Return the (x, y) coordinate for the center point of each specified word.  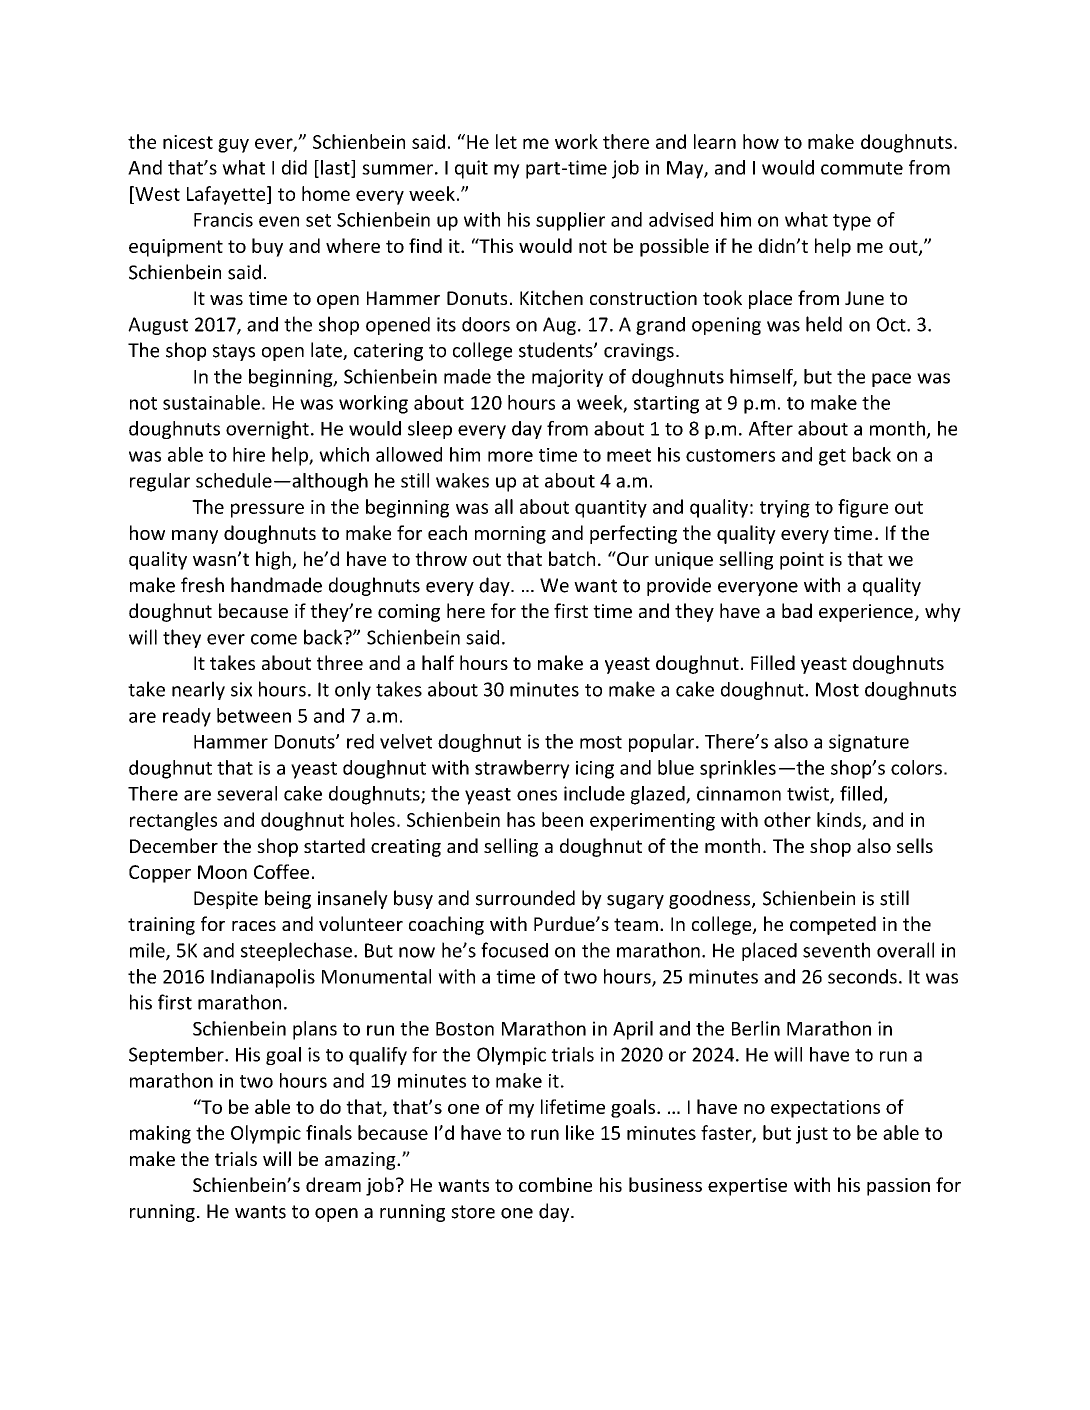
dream (333, 1184)
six (241, 689)
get (832, 457)
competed (833, 925)
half (438, 662)
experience (866, 613)
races (254, 926)
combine (555, 1184)
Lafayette (227, 195)
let (506, 141)
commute (862, 168)
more (510, 456)
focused (514, 950)
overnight (267, 430)
